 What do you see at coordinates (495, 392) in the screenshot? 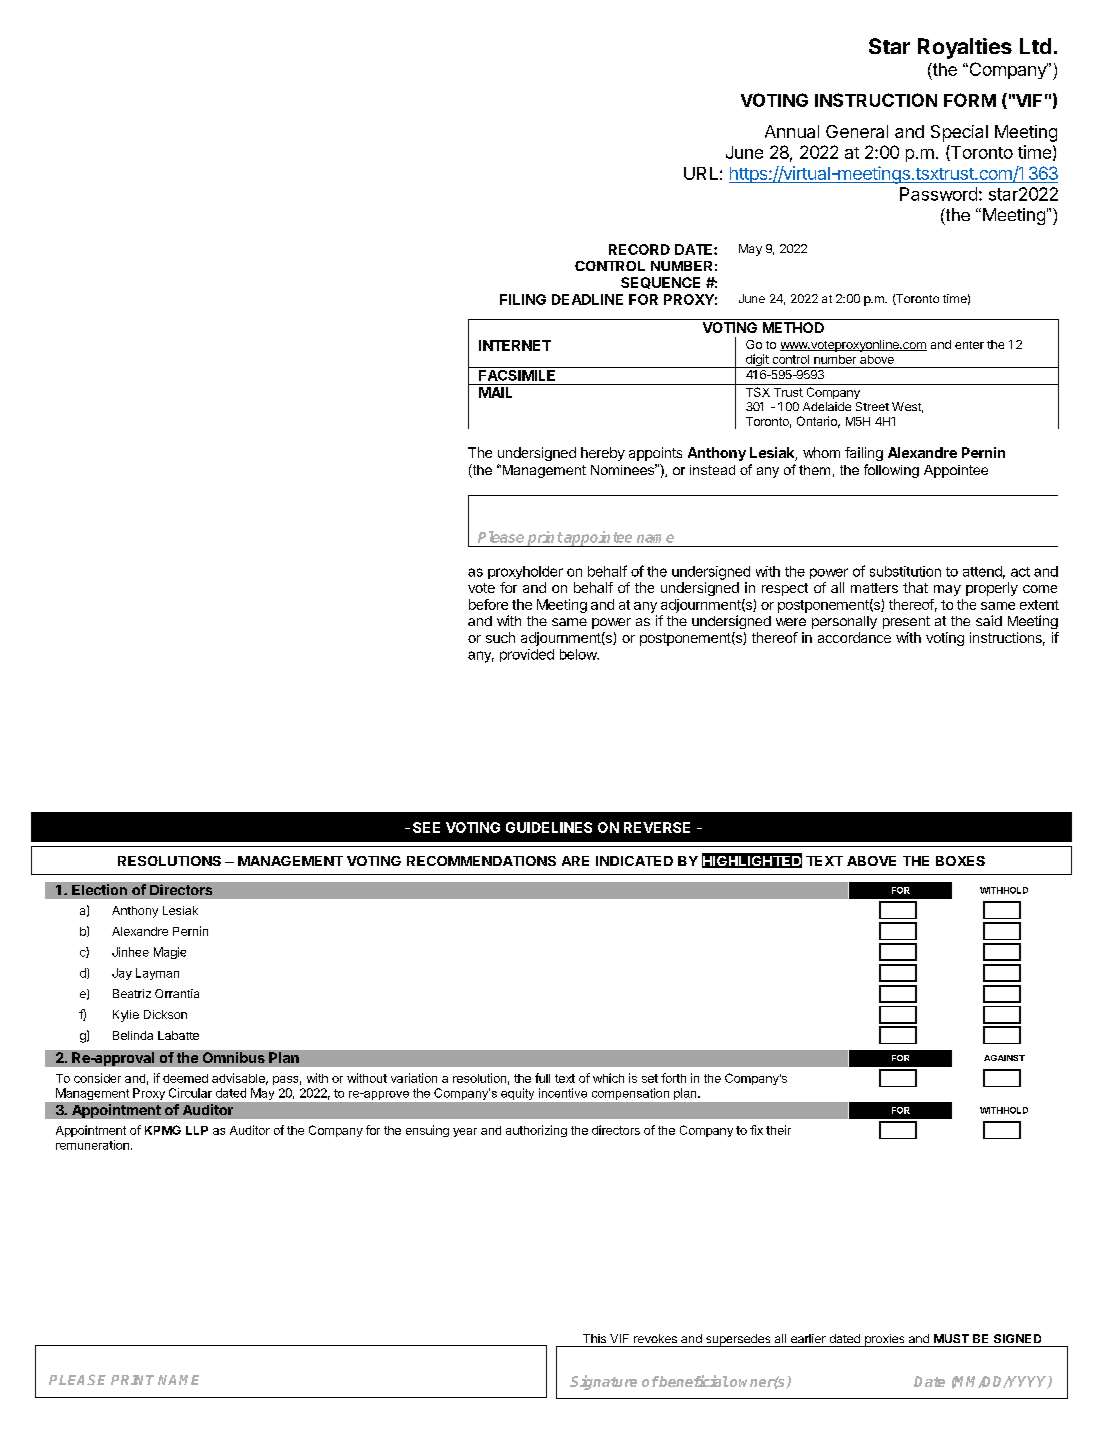
I see `MAIL` at bounding box center [495, 392].
